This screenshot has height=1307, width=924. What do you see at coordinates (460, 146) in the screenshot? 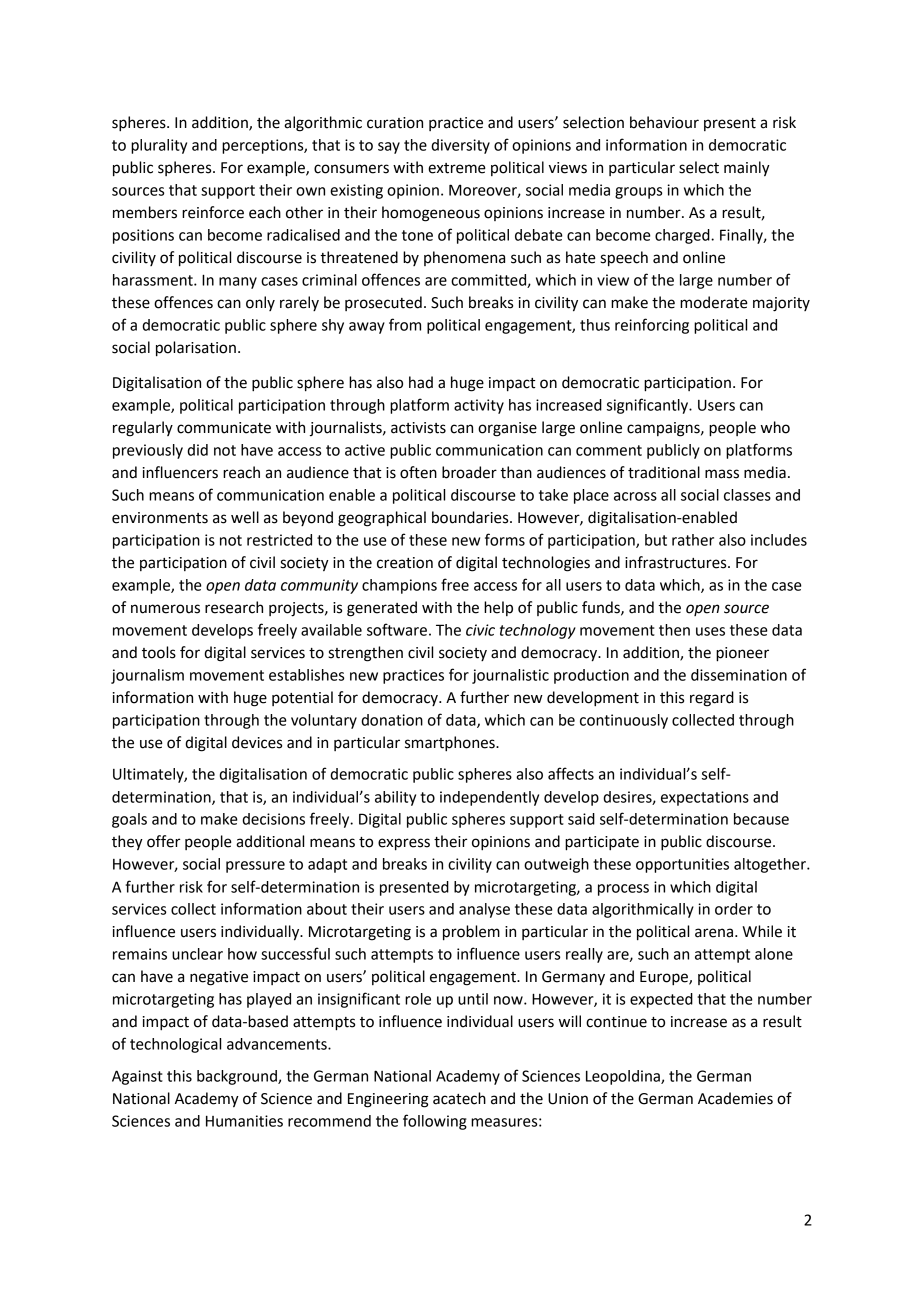
I see `diversity` at bounding box center [460, 146].
